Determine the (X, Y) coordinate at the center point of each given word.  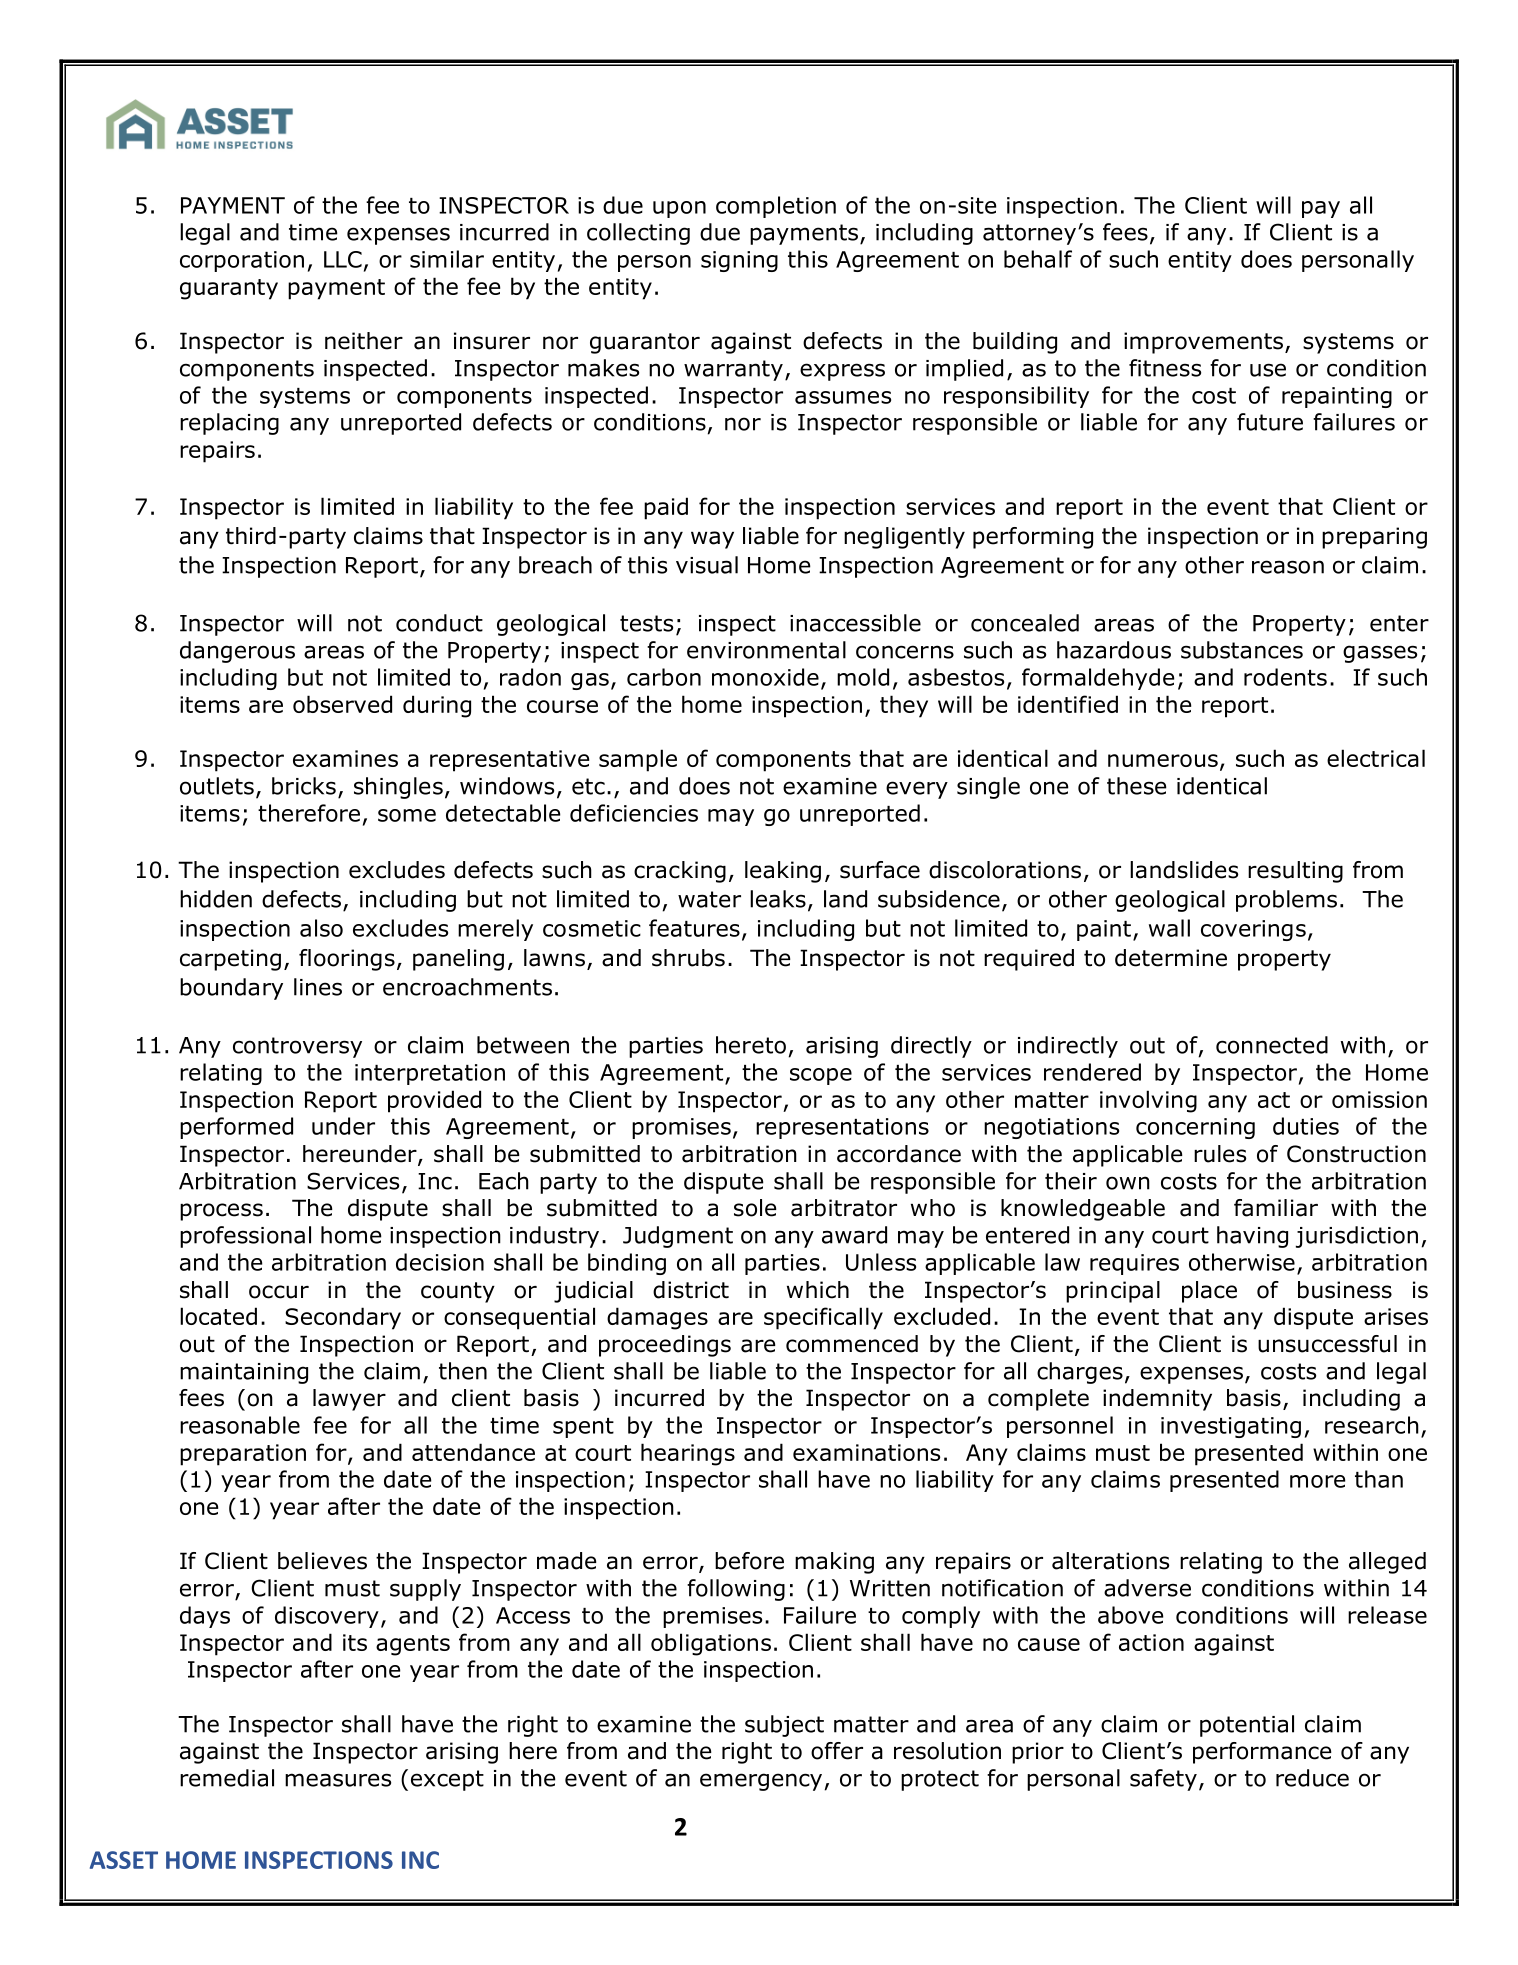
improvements (1205, 343)
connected (1272, 1045)
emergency (761, 1782)
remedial (227, 1778)
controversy (297, 1047)
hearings (688, 1454)
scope (821, 1076)
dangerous (237, 652)
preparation (243, 1455)
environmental (766, 650)
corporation (242, 261)
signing (739, 261)
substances (1242, 650)
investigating (1231, 1427)
